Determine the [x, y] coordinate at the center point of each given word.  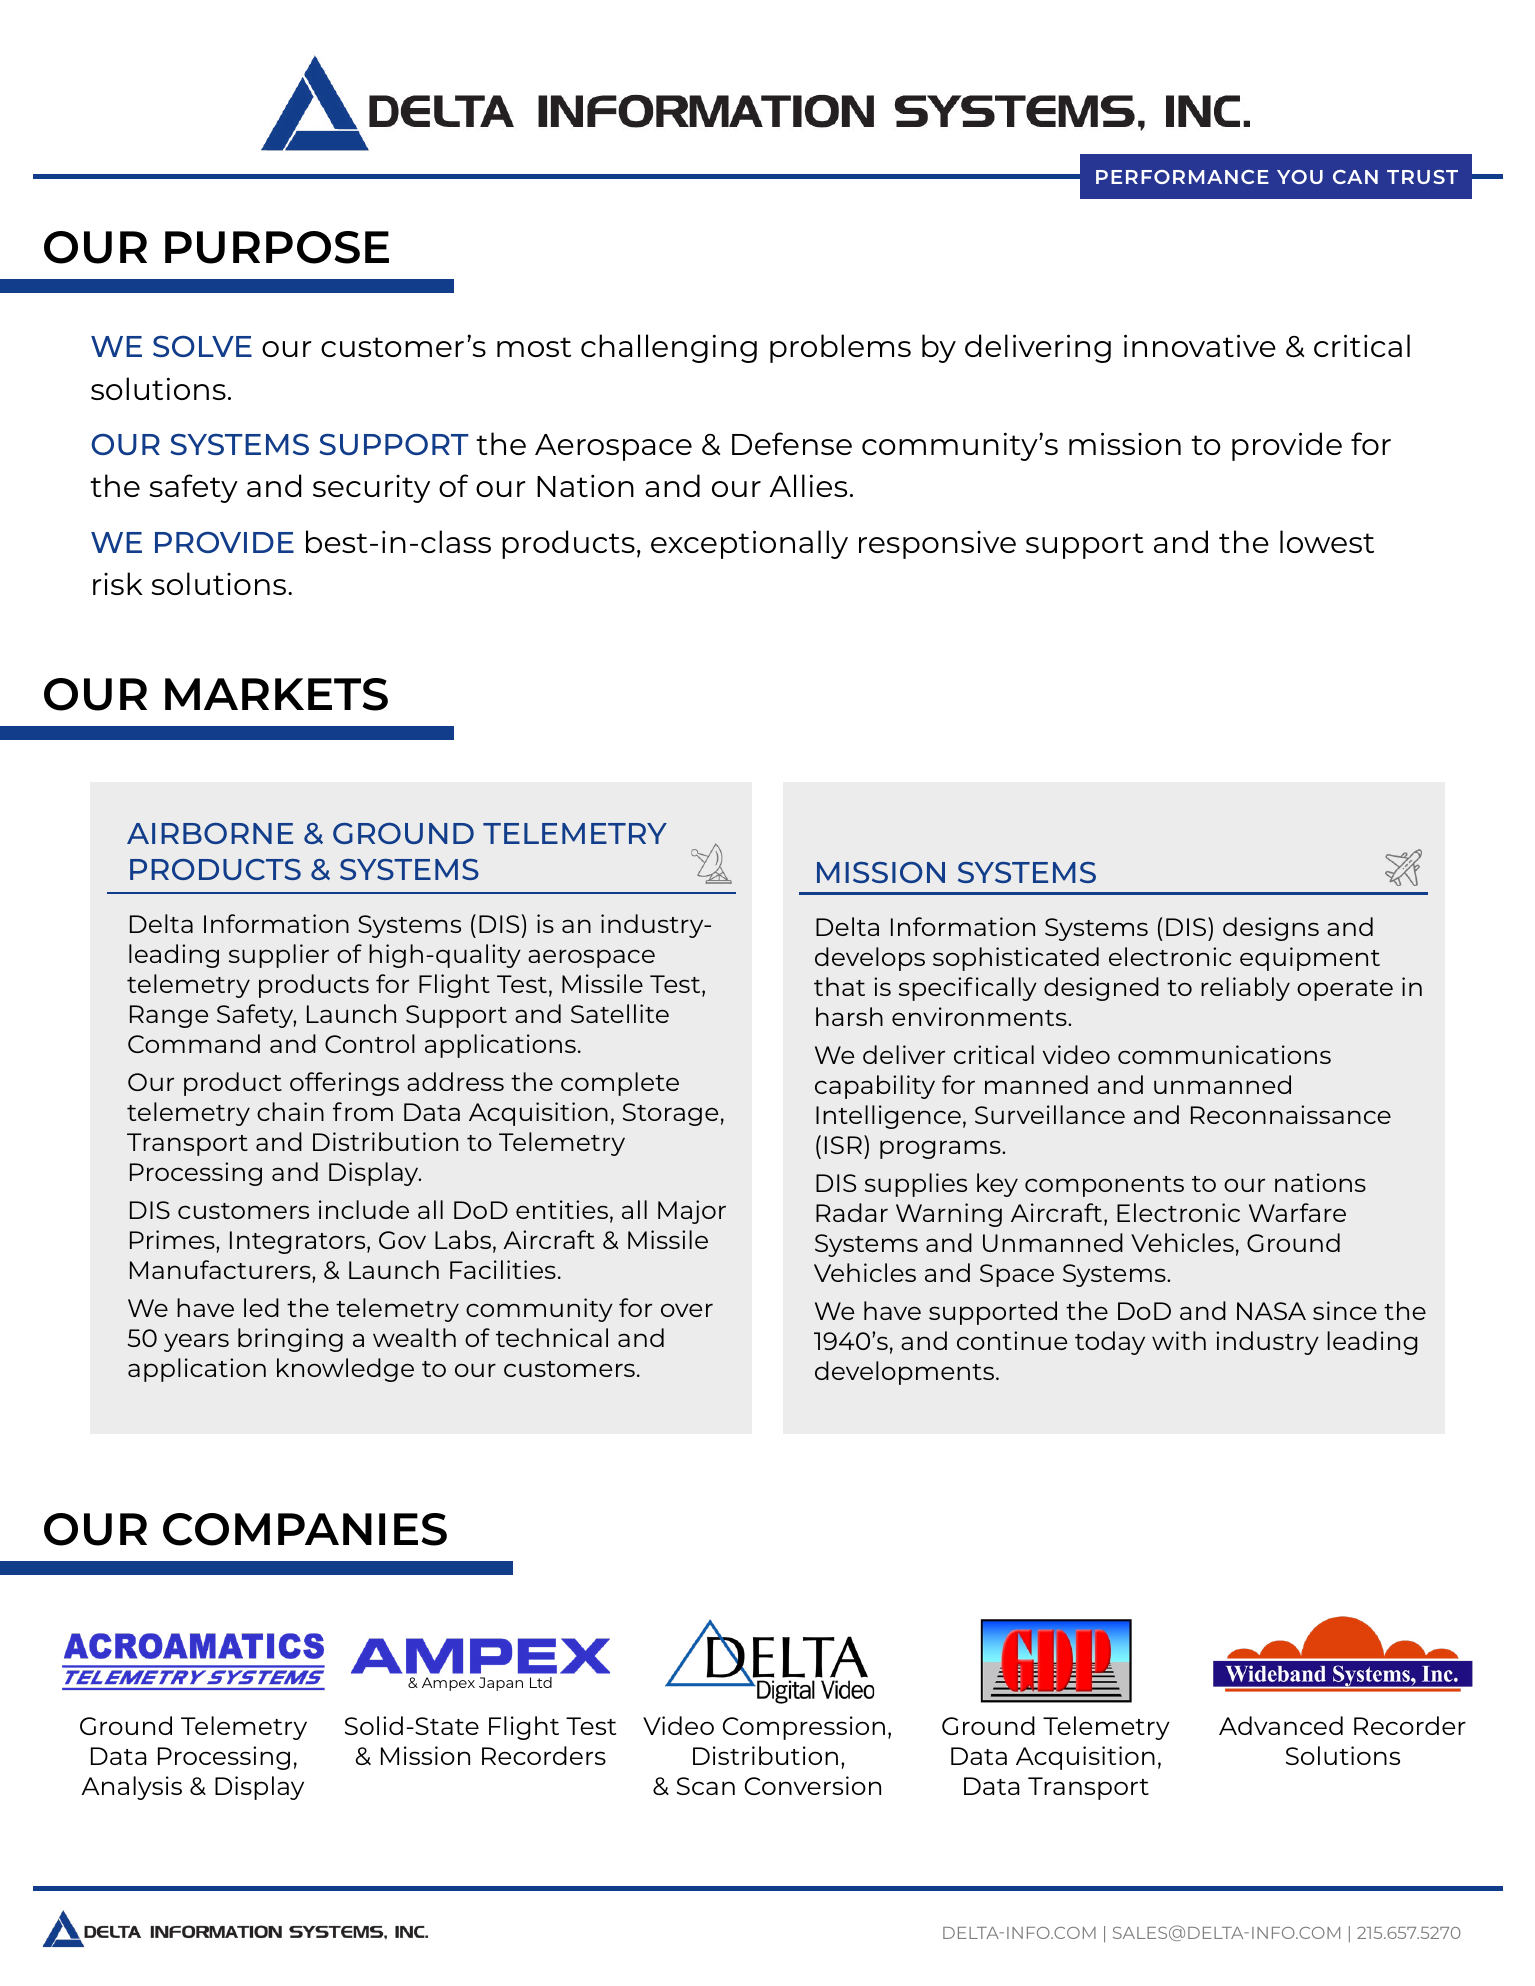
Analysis [131, 1788]
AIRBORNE [210, 833]
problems [840, 348]
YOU [1300, 177]
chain [290, 1111]
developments [906, 1373]
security [371, 489]
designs [1271, 929]
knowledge [345, 1370]
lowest [1327, 541]
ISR [845, 1144]
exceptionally [749, 544]
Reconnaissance [1291, 1114]
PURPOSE [277, 247]
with [1179, 1340]
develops [870, 959]
